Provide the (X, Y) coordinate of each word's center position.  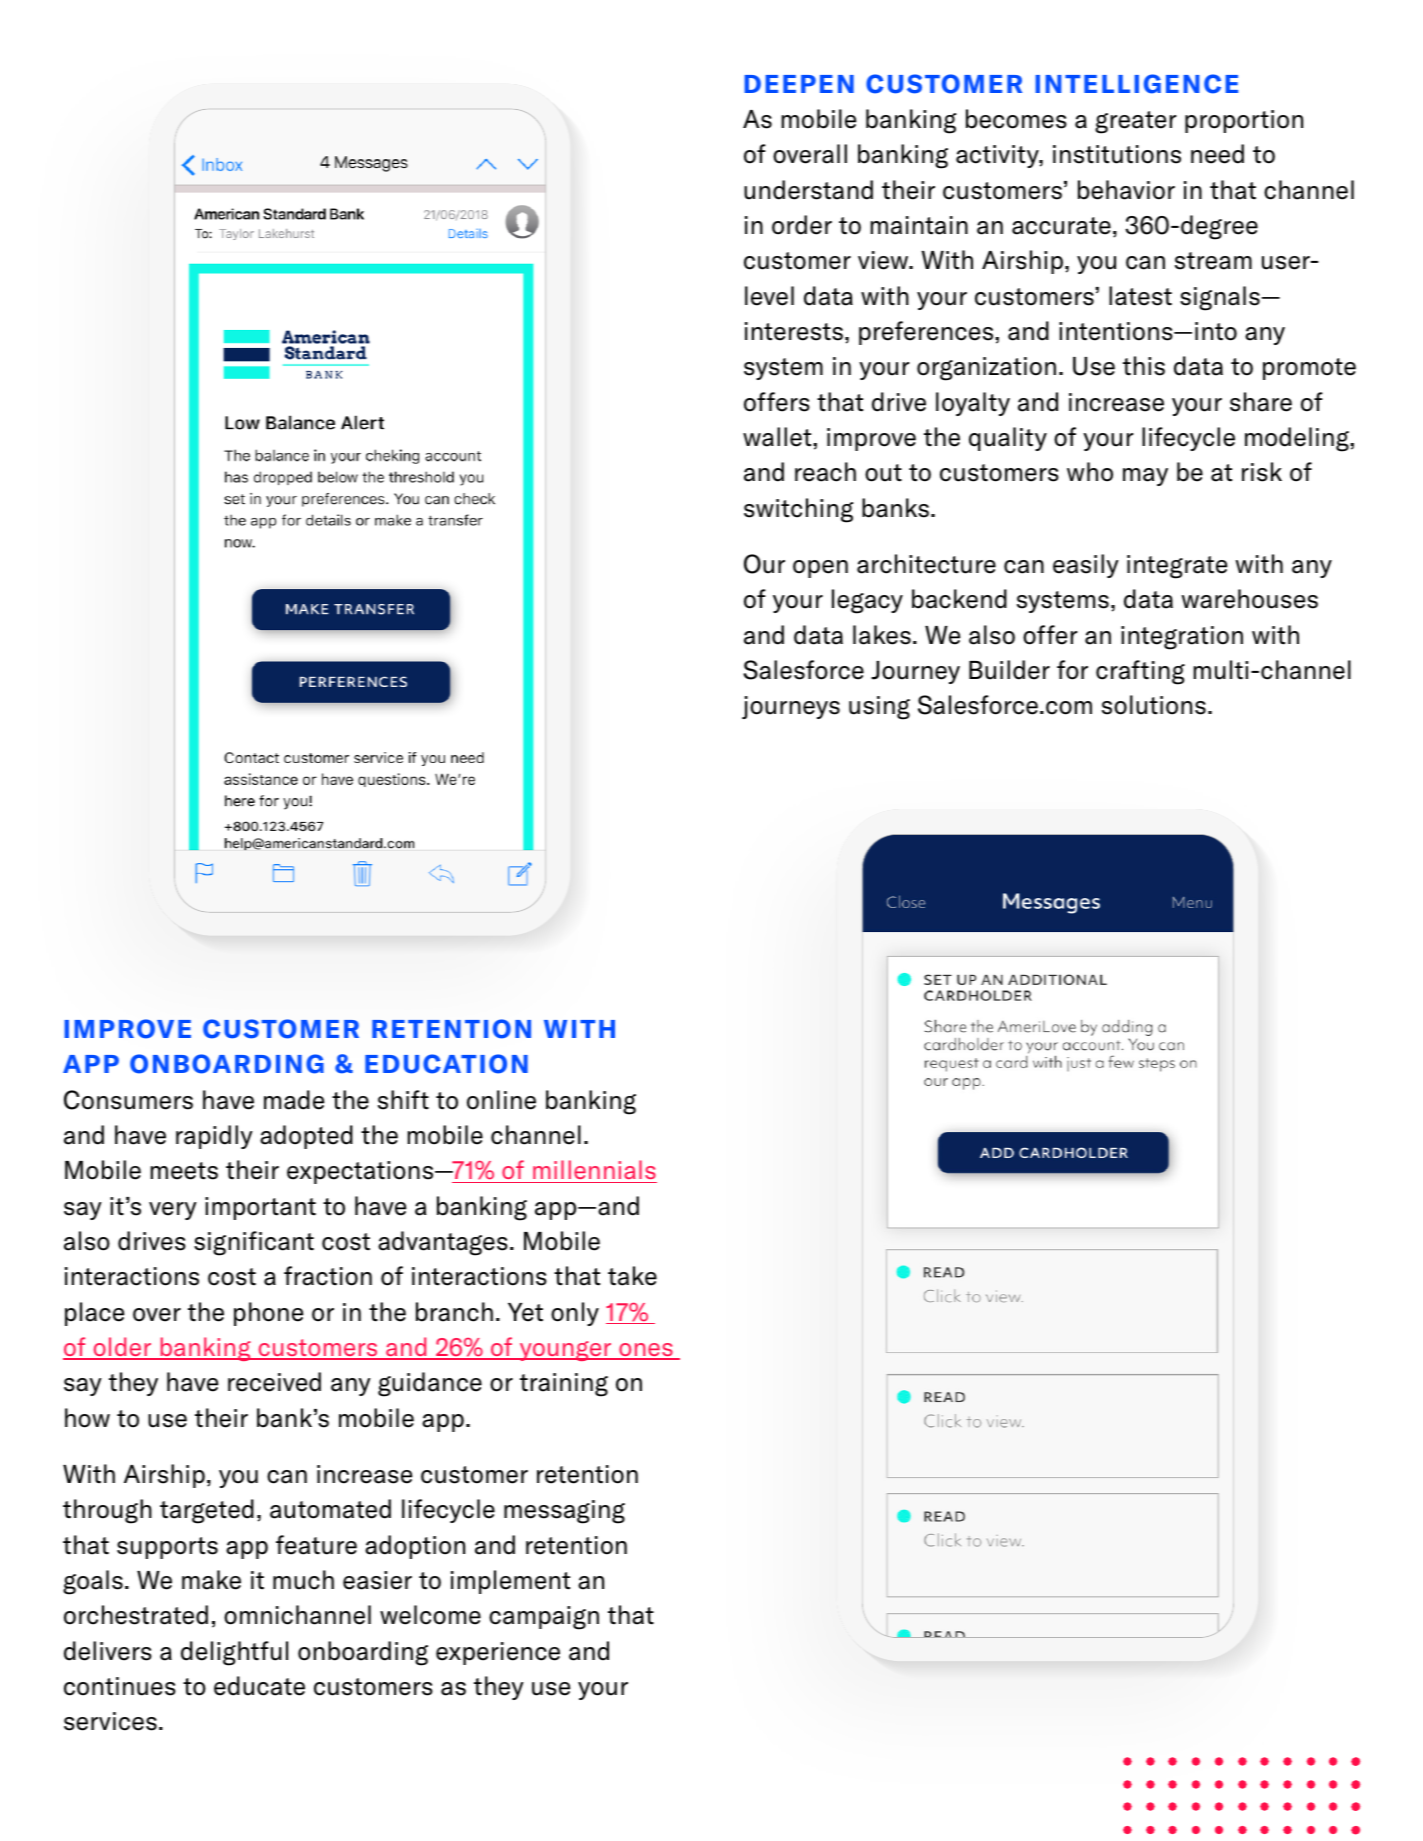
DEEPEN (799, 84)
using (879, 708)
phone (268, 1314)
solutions (1154, 705)
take (632, 1276)
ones (646, 1351)
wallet (778, 437)
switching (798, 510)
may (1145, 477)
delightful (234, 1653)
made (294, 1100)
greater (1135, 122)
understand (808, 190)
